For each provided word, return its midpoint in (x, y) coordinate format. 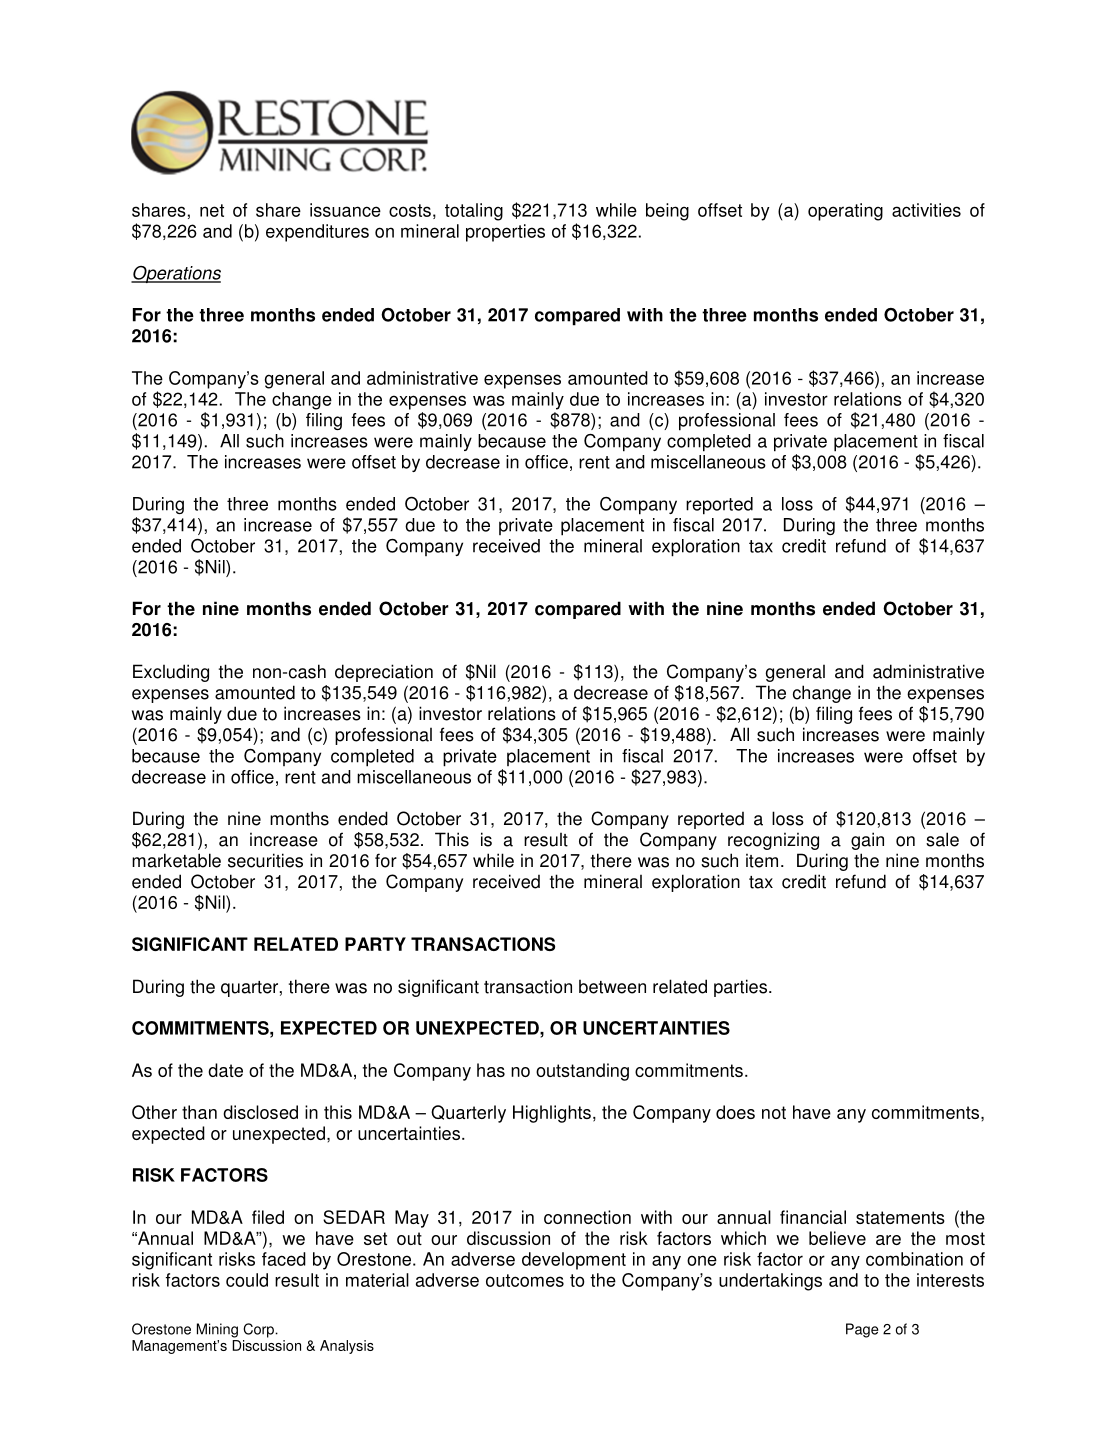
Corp (259, 1330)
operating (845, 212)
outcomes (525, 1280)
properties (505, 233)
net (212, 210)
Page (862, 1330)
